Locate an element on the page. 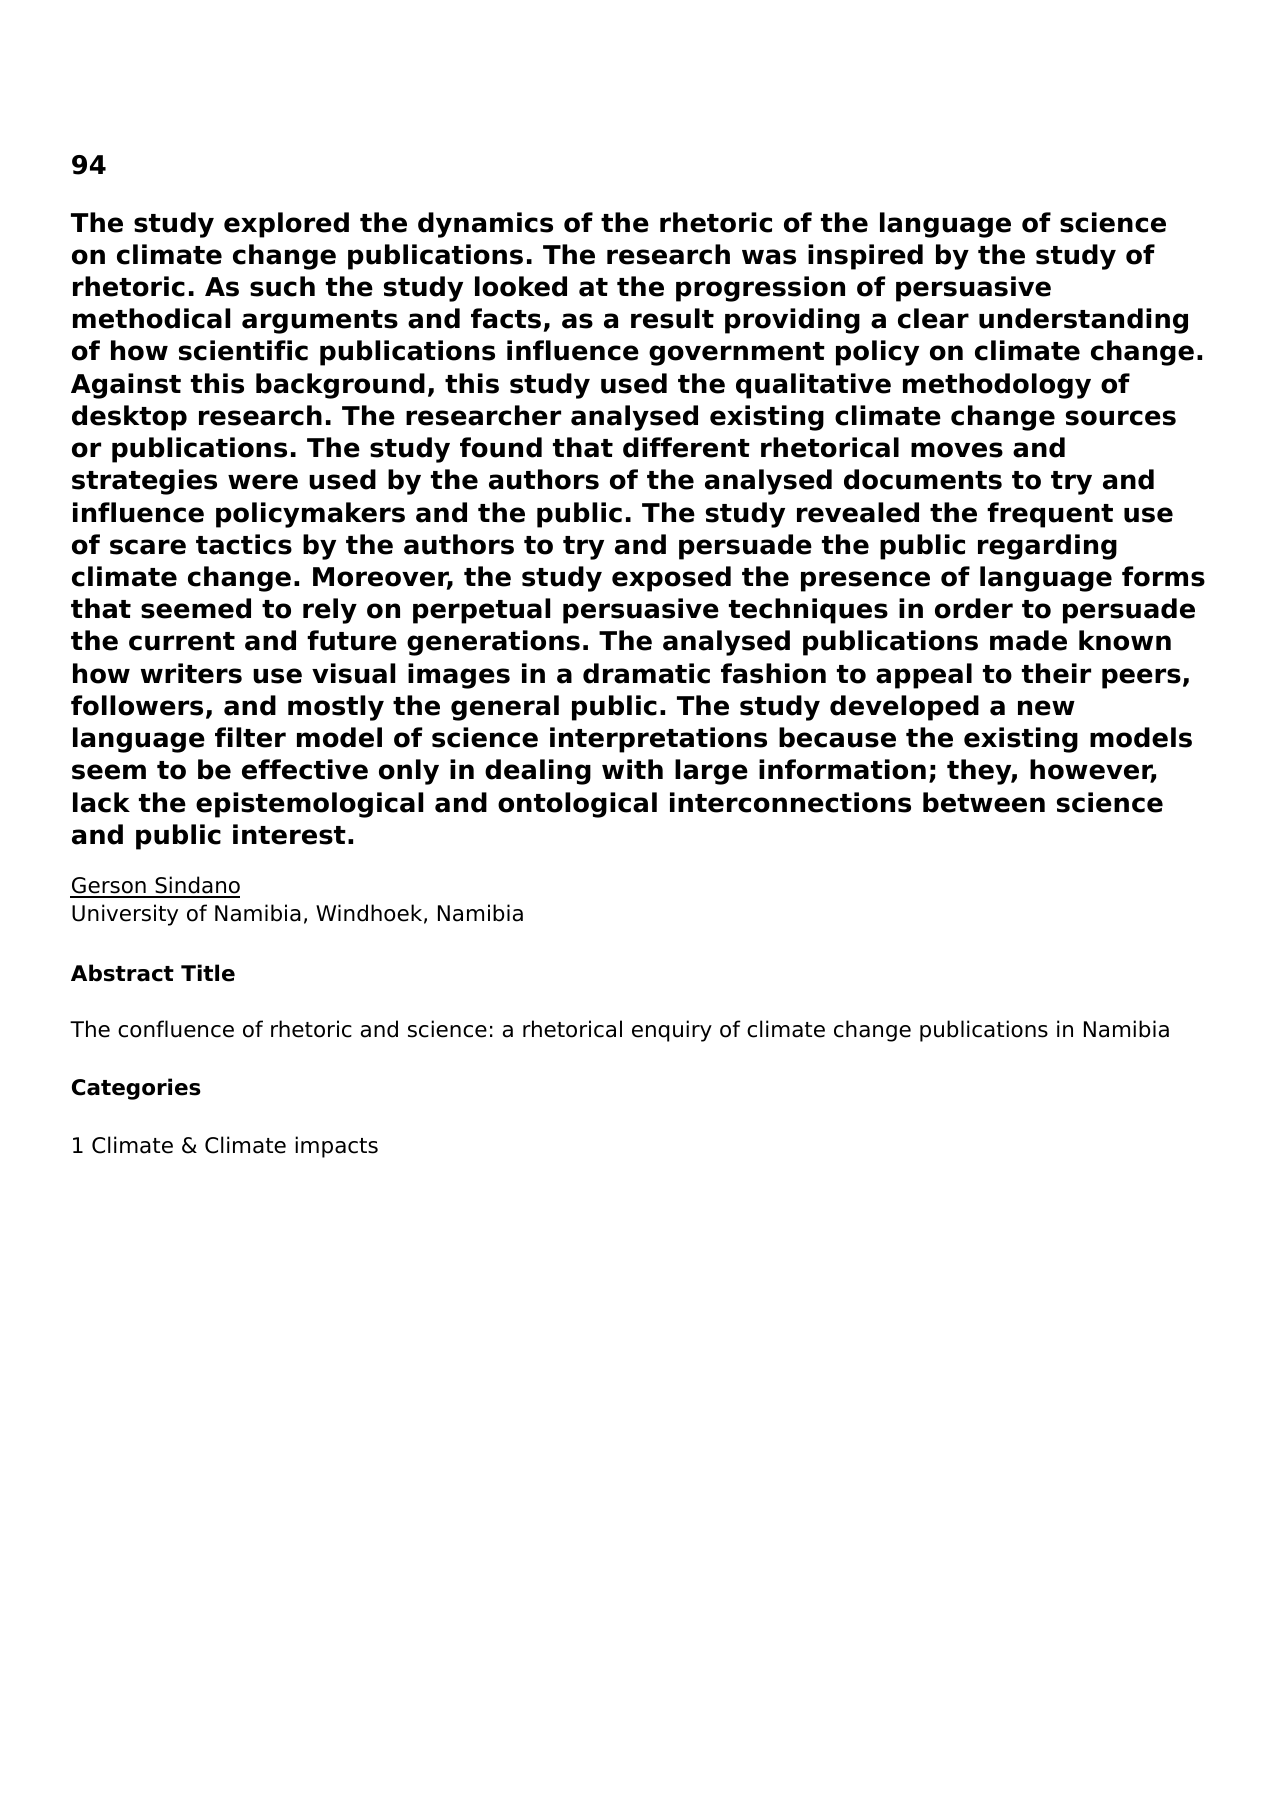 The image size is (1279, 1809). enquiry is located at coordinates (672, 1031).
